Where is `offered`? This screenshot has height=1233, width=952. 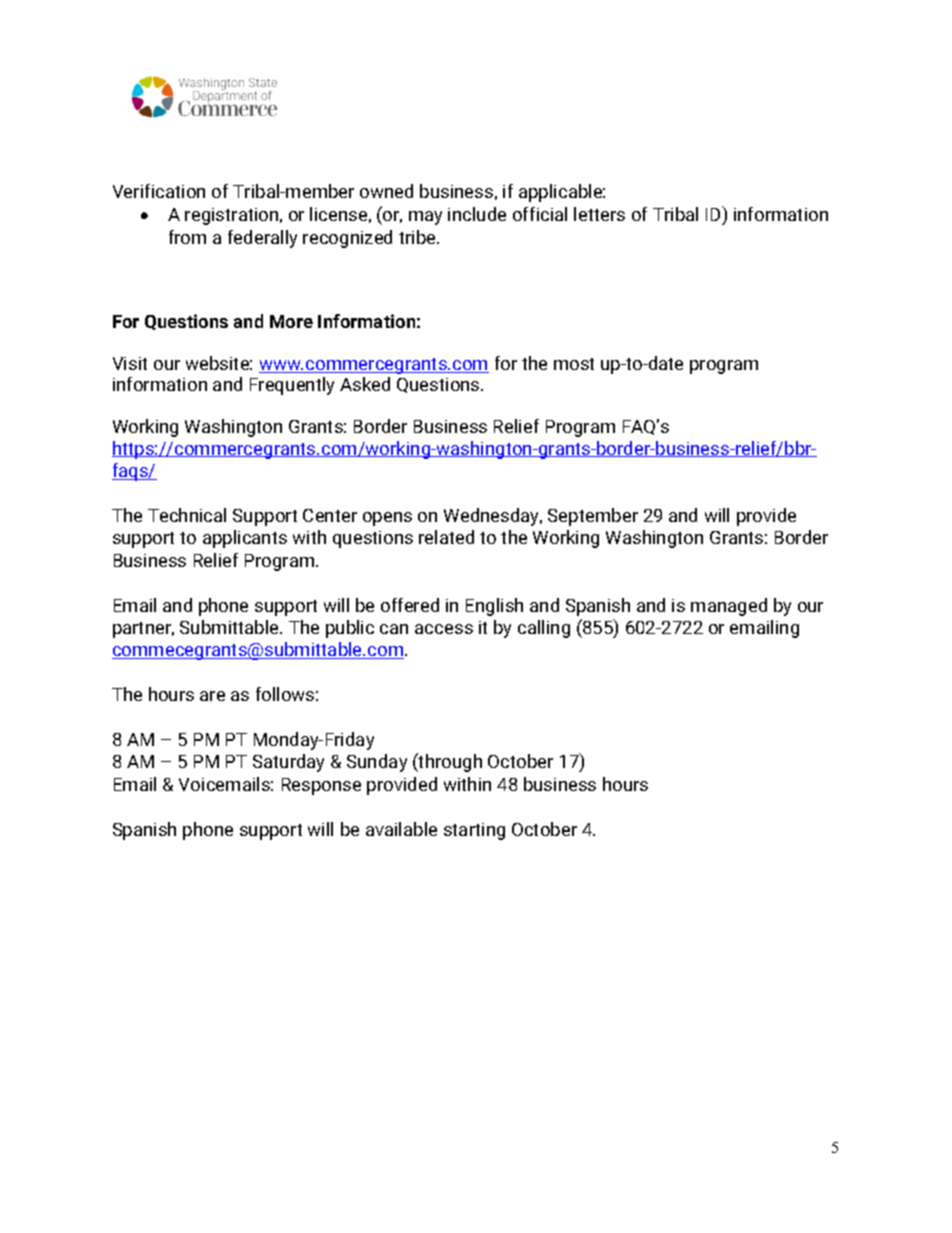 offered is located at coordinates (410, 605).
